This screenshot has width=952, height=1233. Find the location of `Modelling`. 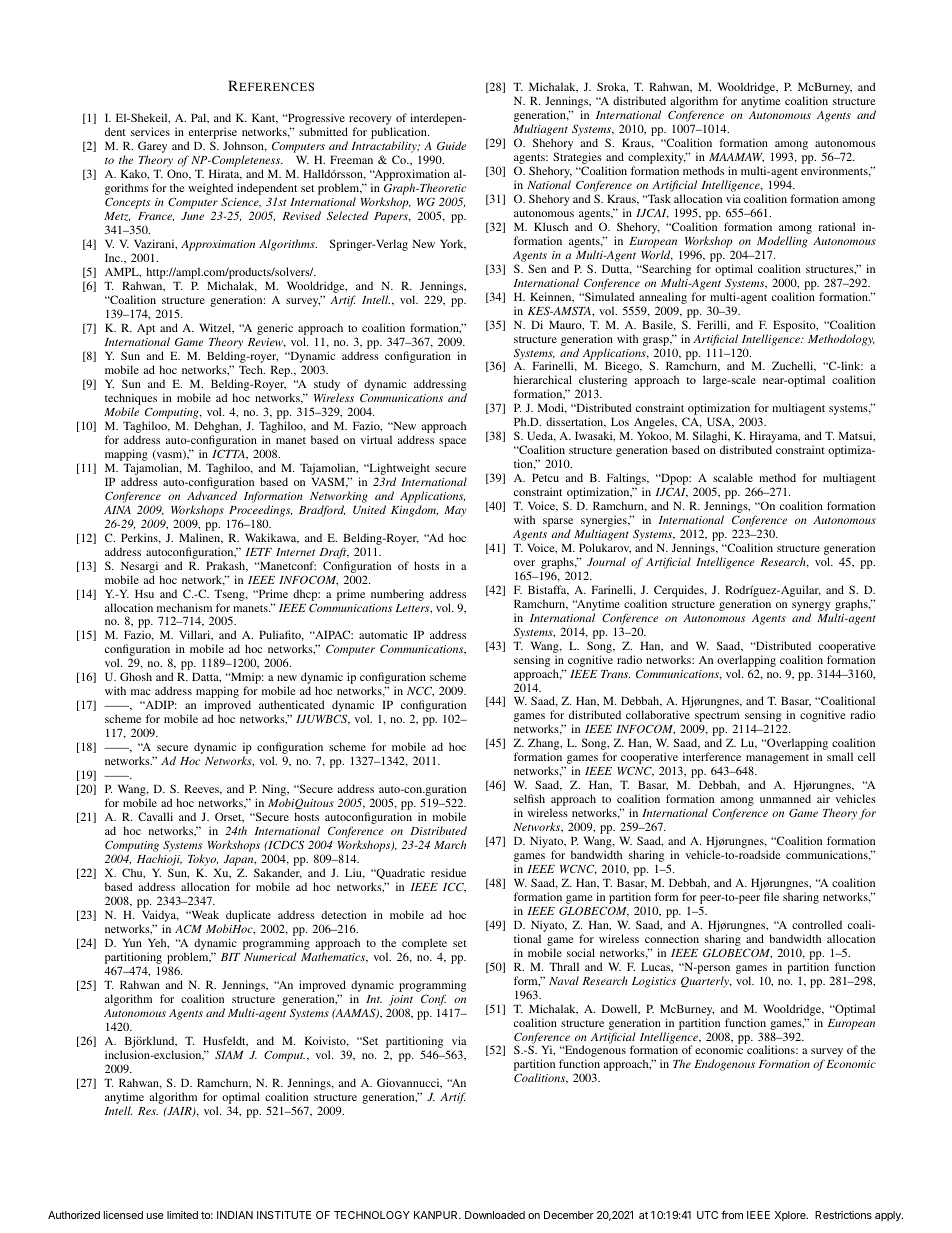

Modelling is located at coordinates (782, 242).
